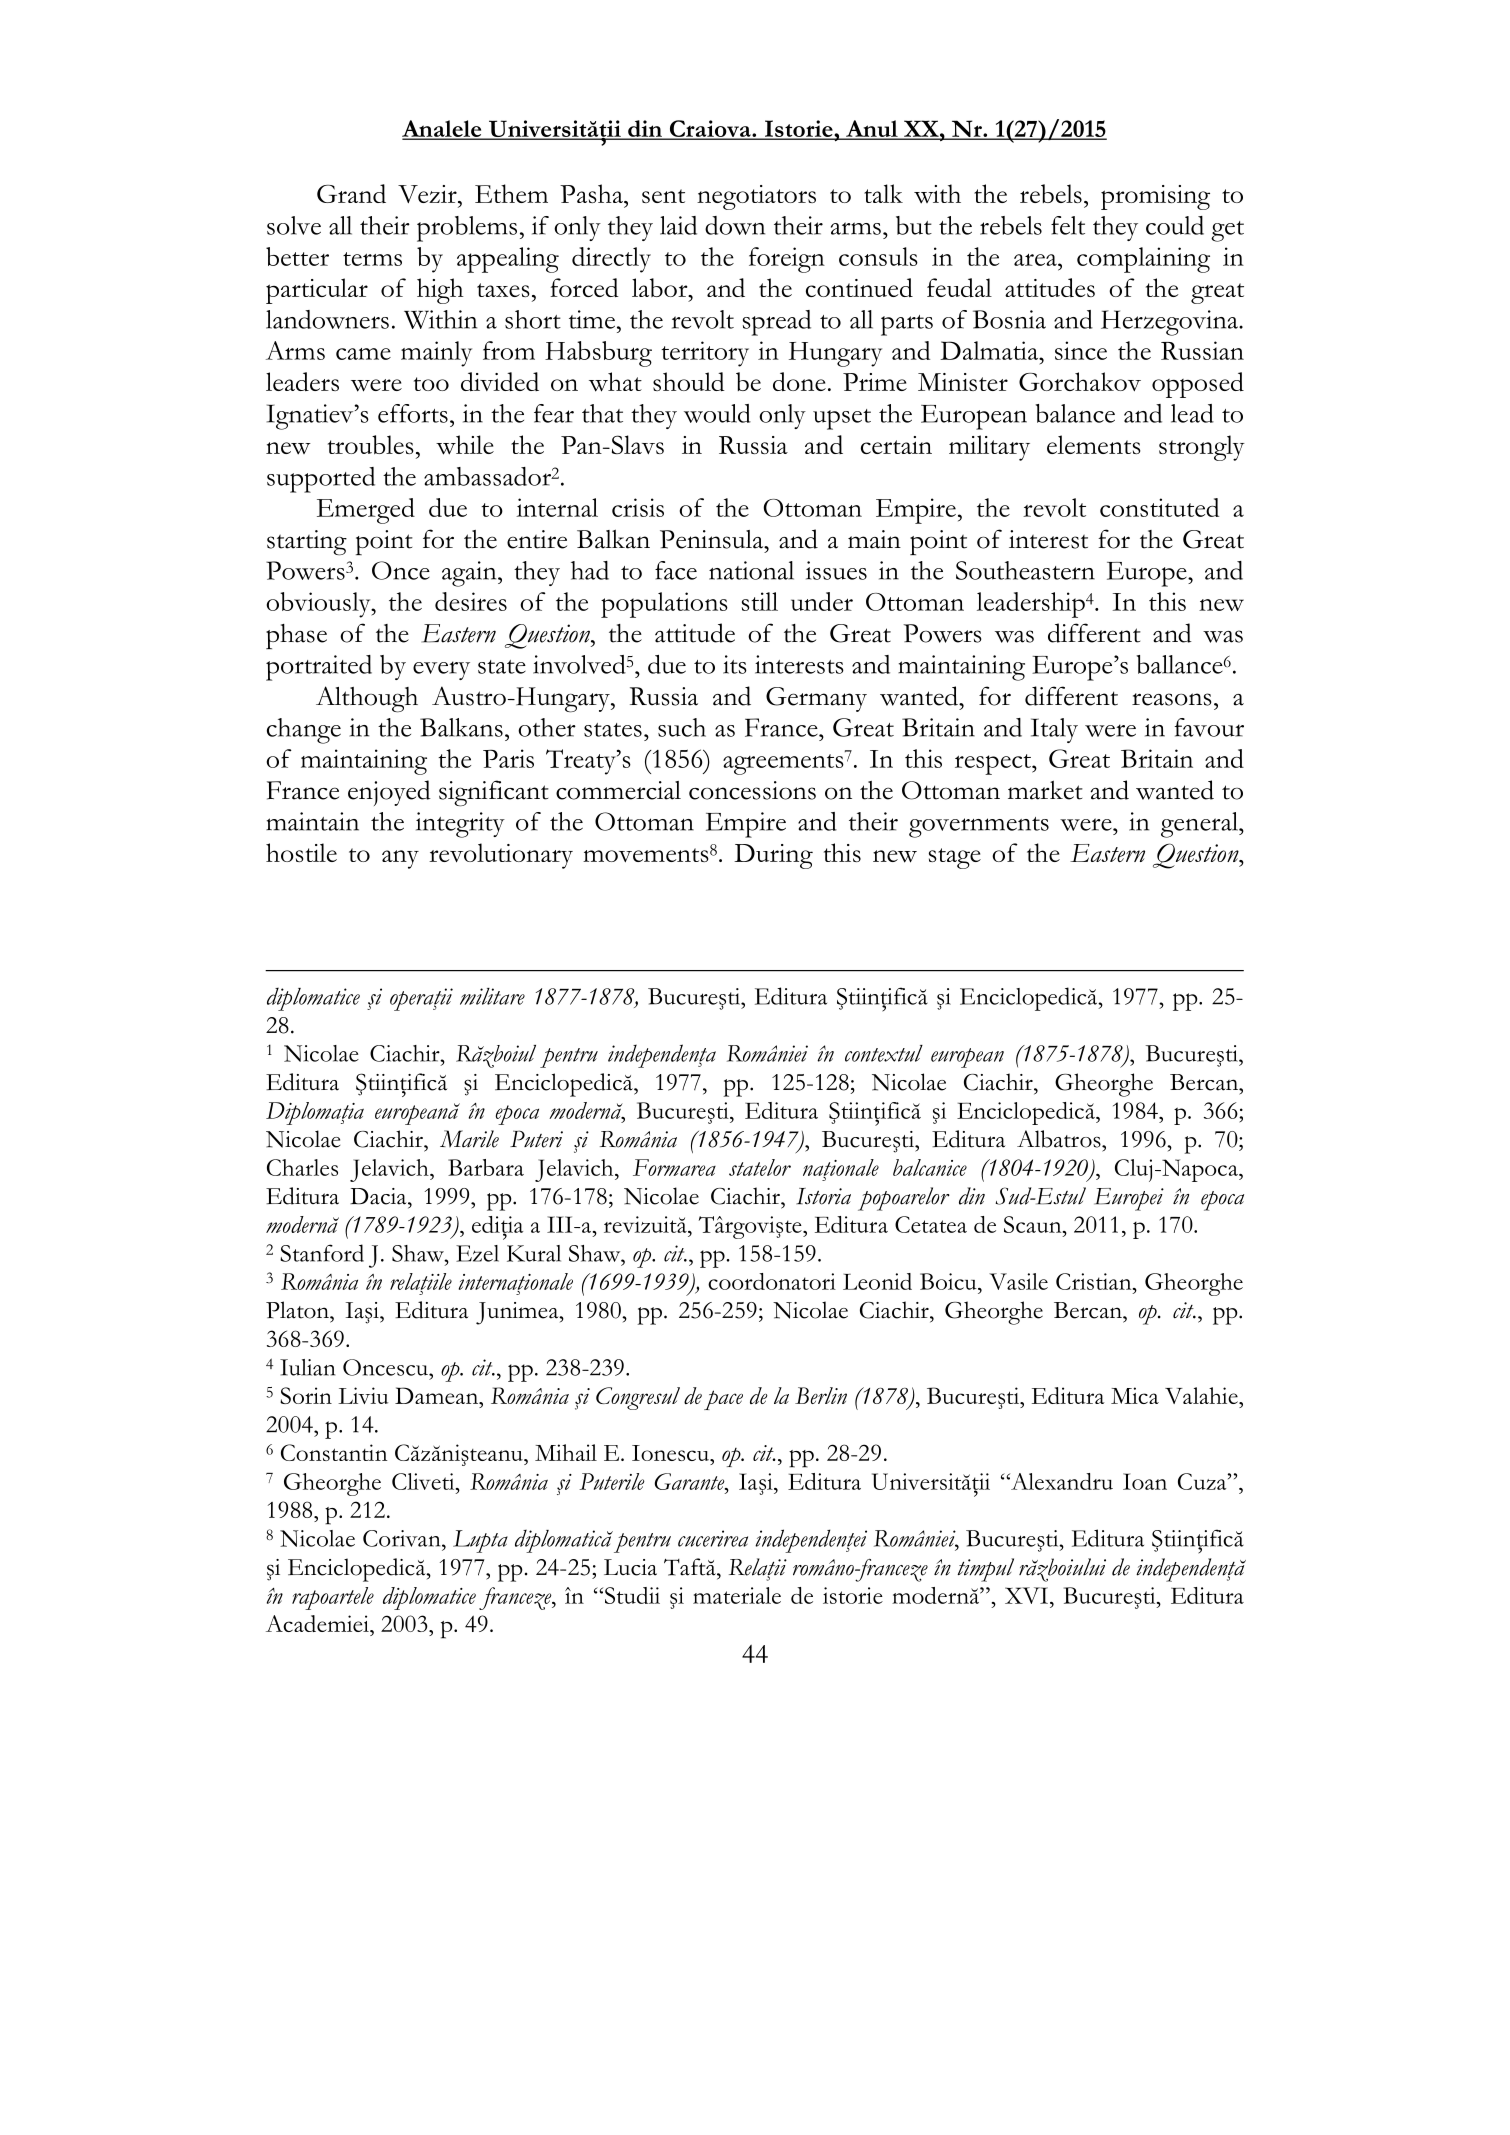 The height and width of the page is (2135, 1510). Describe the element at coordinates (1060, 1139) in the page. I see `Albatros` at that location.
